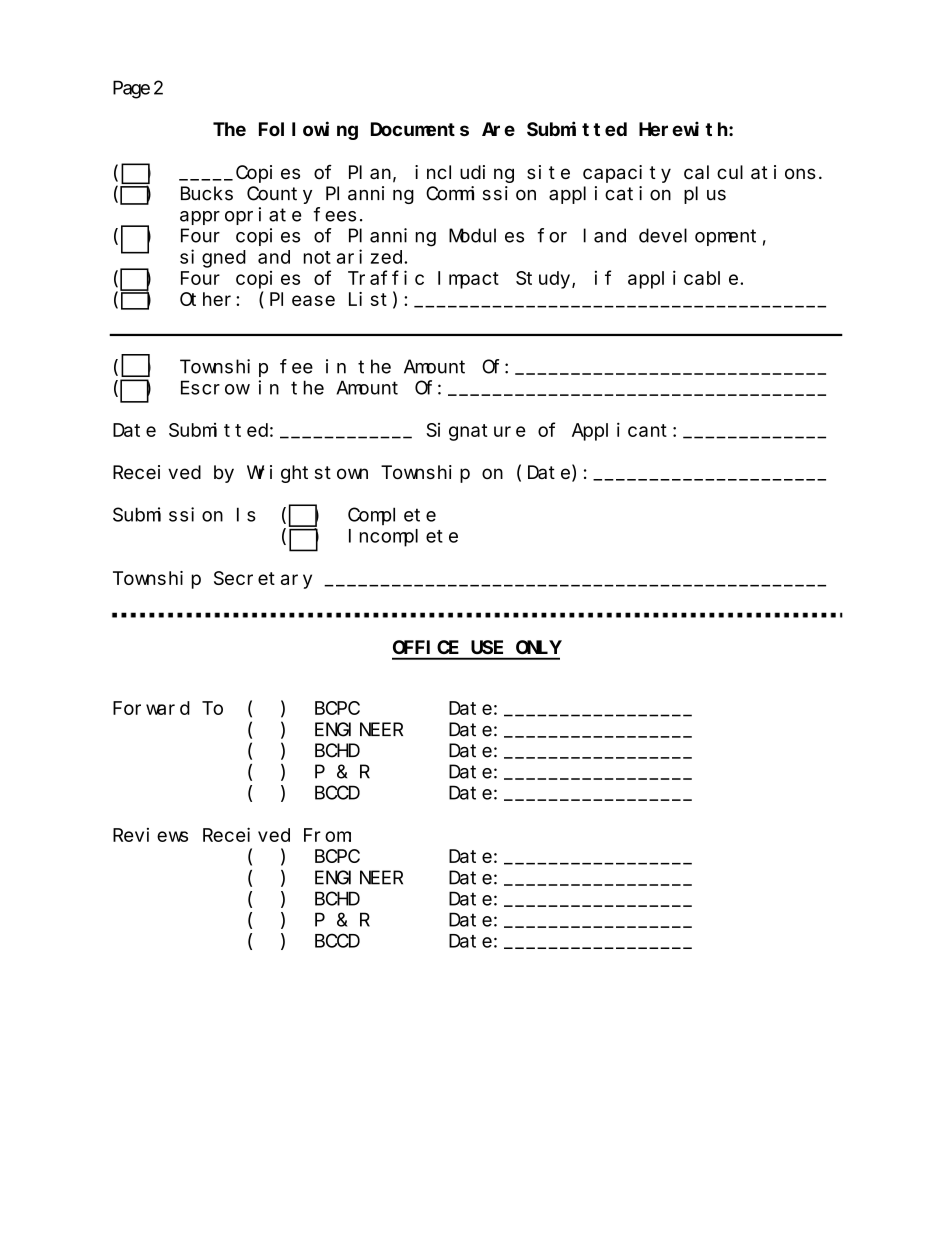 This image has width=952, height=1233. Describe the element at coordinates (476, 432) in the image. I see `Signature` at that location.
